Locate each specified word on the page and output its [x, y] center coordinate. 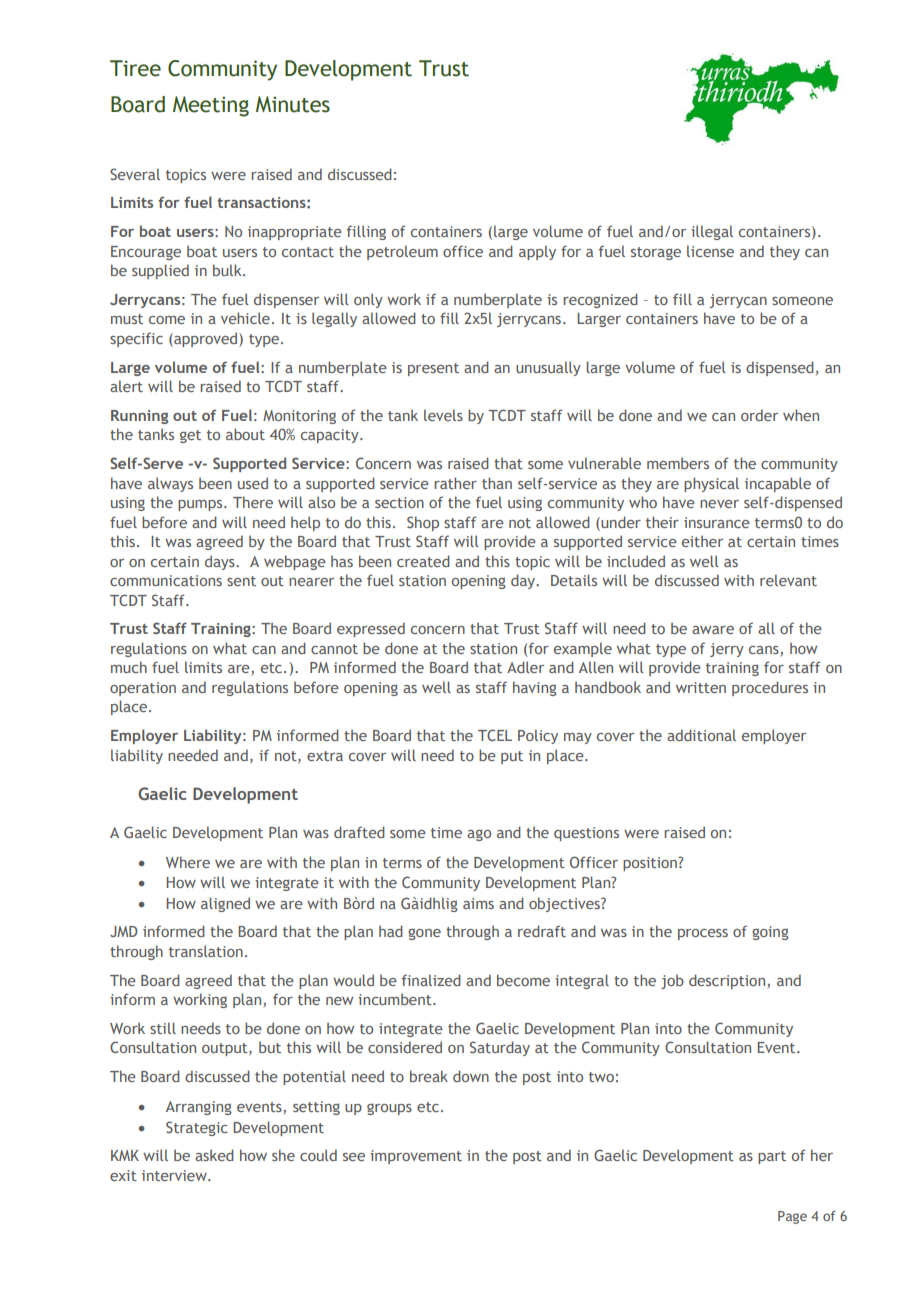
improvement [416, 1157]
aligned [225, 904]
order [759, 415]
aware [713, 630]
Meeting [211, 106]
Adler [525, 667]
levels [443, 415]
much [129, 667]
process [703, 934]
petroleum [402, 252]
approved [206, 339]
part [772, 1157]
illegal [712, 232]
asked [214, 1155]
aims [478, 903]
